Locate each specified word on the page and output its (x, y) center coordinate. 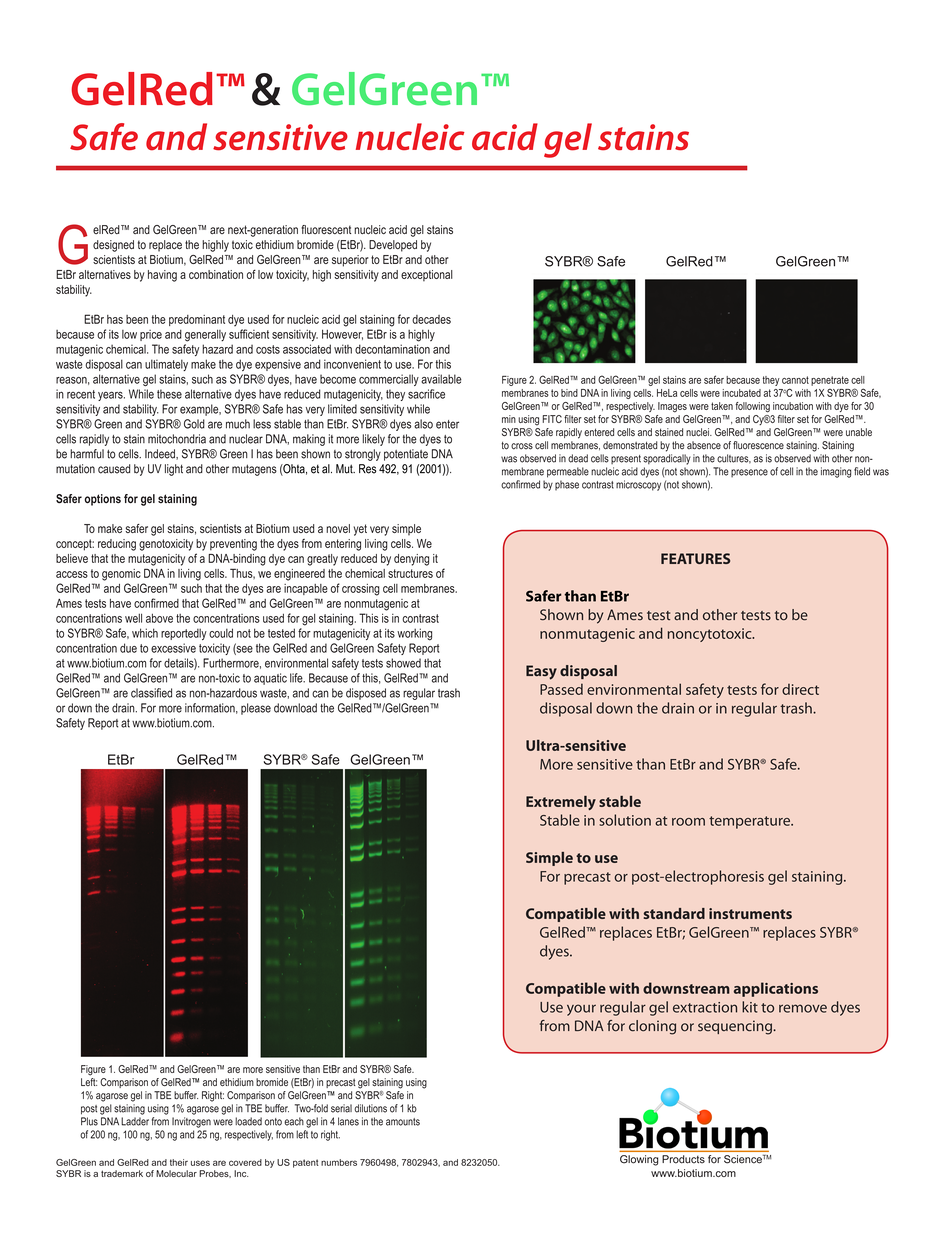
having (162, 276)
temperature (751, 822)
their (179, 1162)
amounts (403, 1122)
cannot (795, 380)
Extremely (561, 803)
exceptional (427, 275)
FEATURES (695, 558)
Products (683, 1159)
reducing (117, 545)
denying (411, 560)
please (256, 709)
